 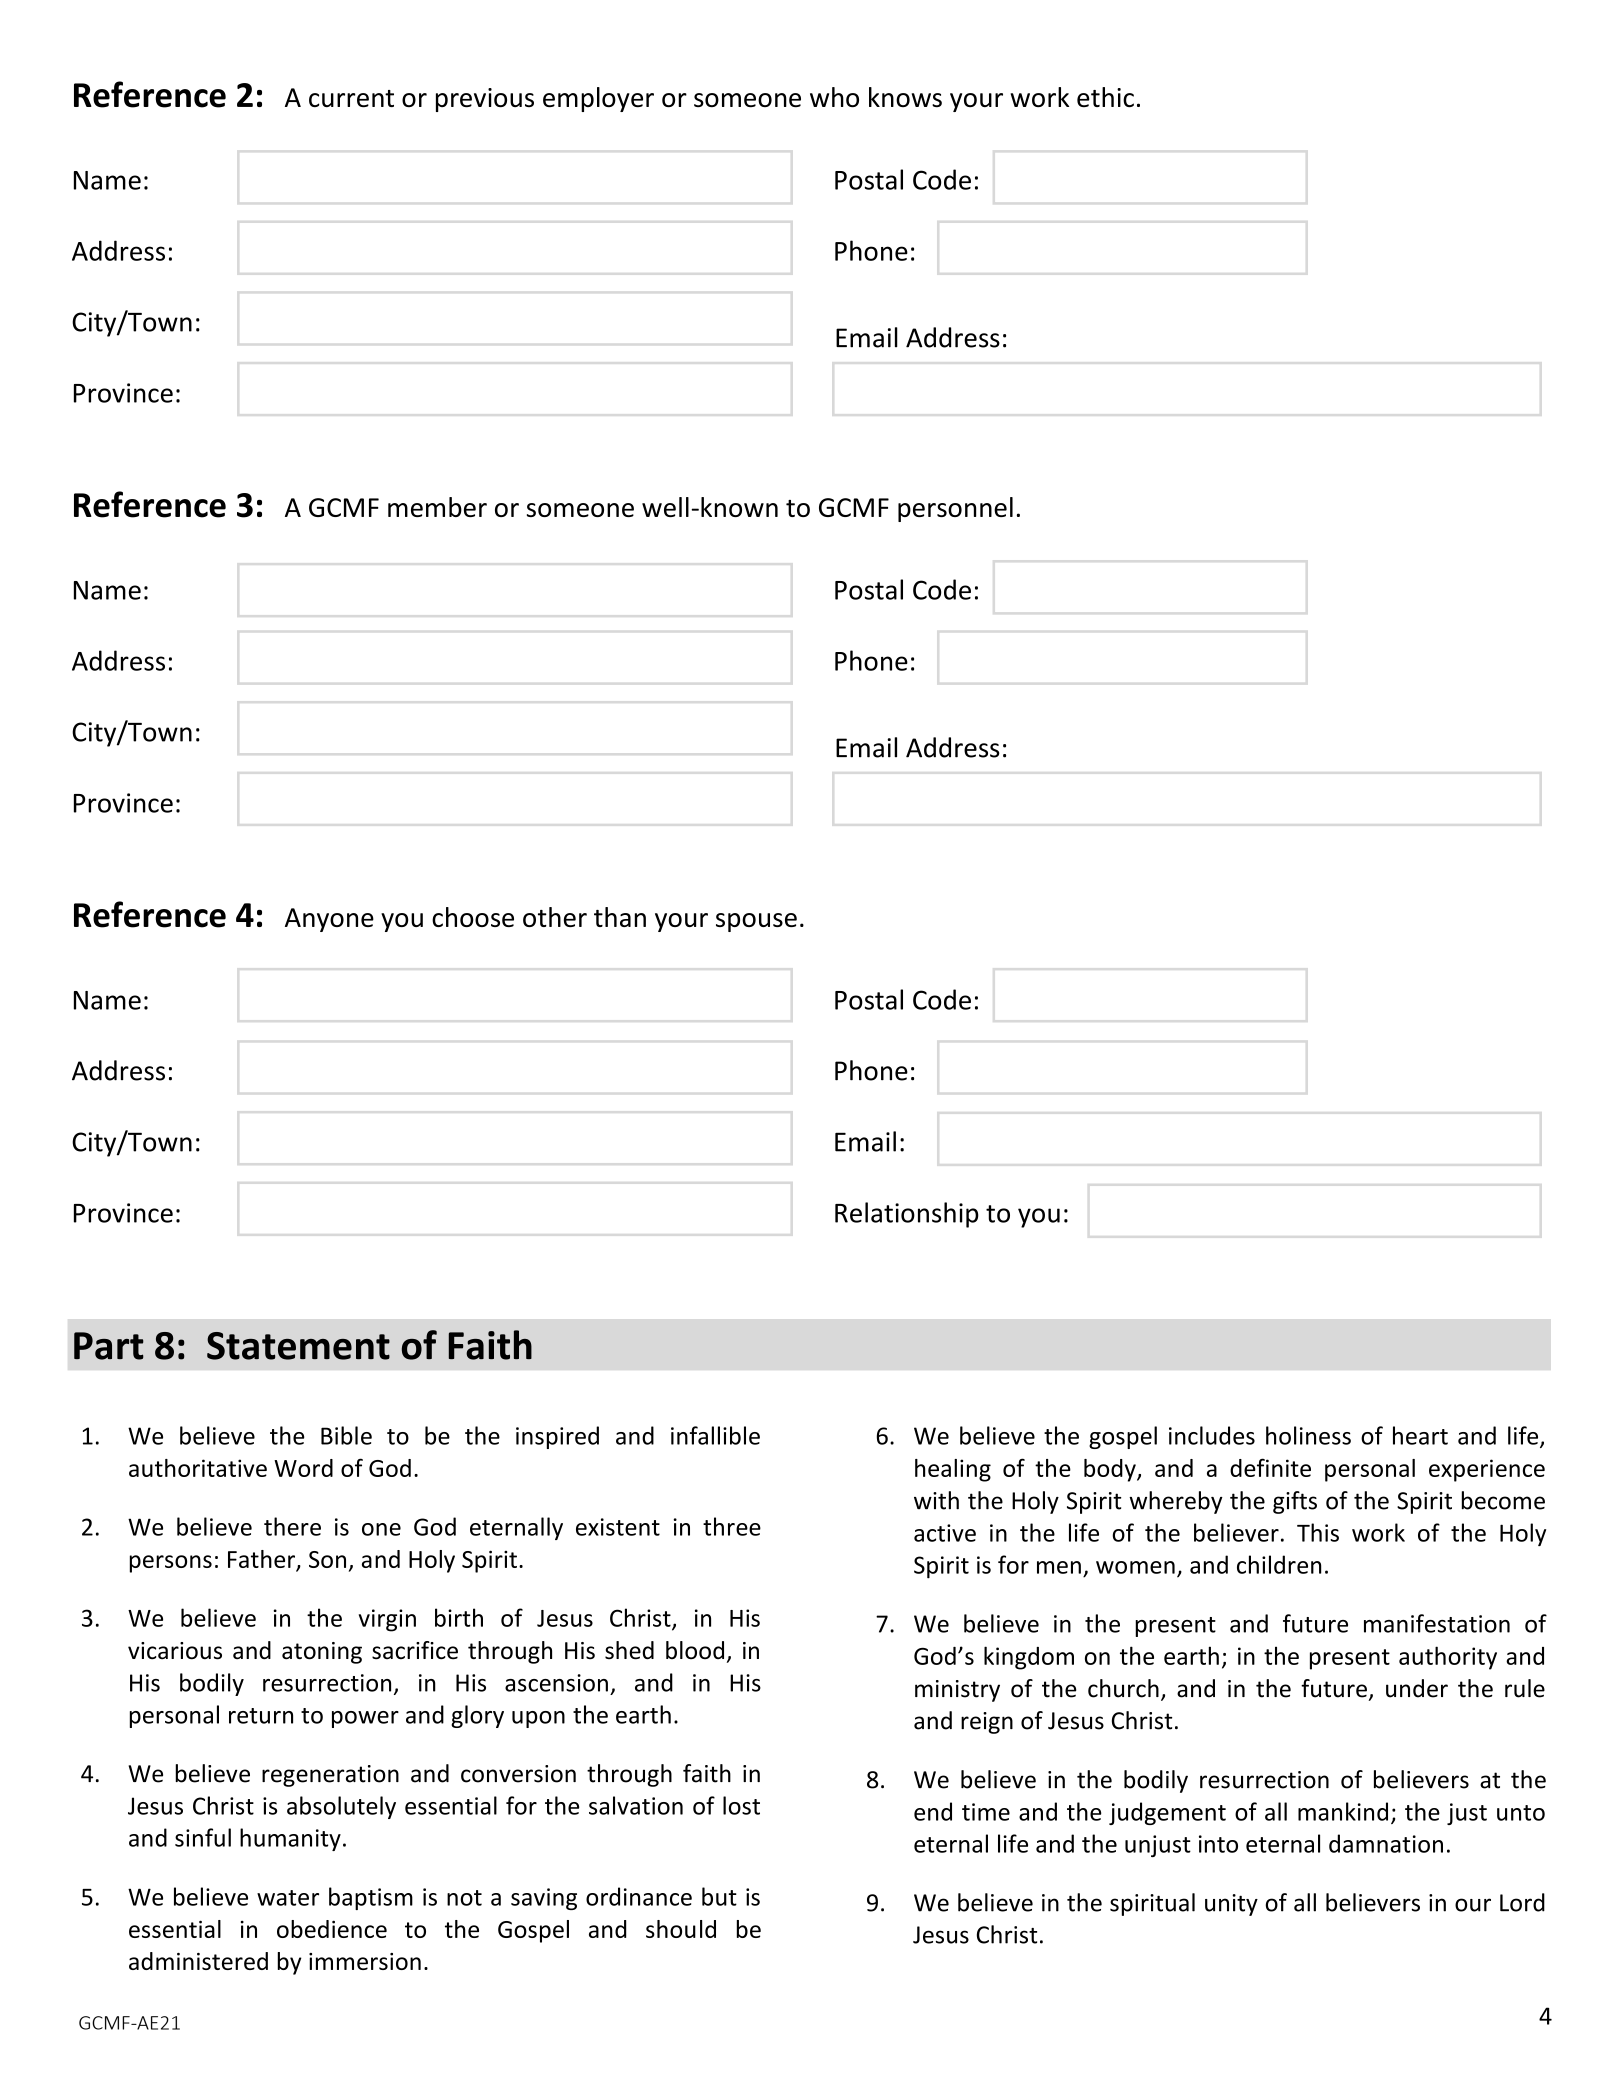 What do you see at coordinates (834, 97) in the screenshot?
I see `who` at bounding box center [834, 97].
